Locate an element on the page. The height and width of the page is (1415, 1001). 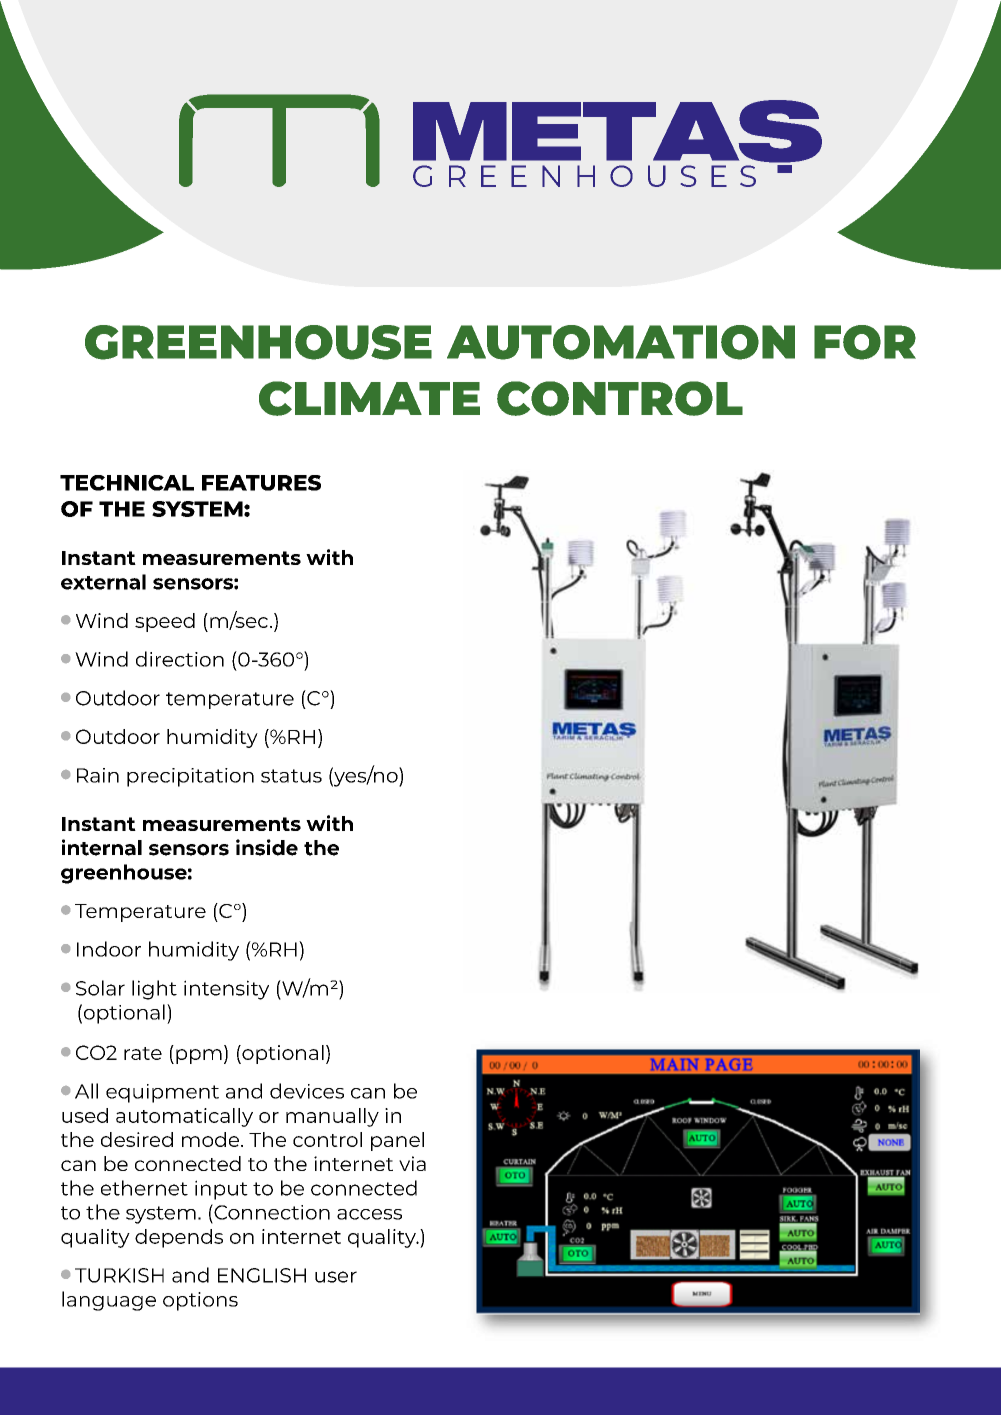
TECHNICAL is located at coordinates (127, 483).
